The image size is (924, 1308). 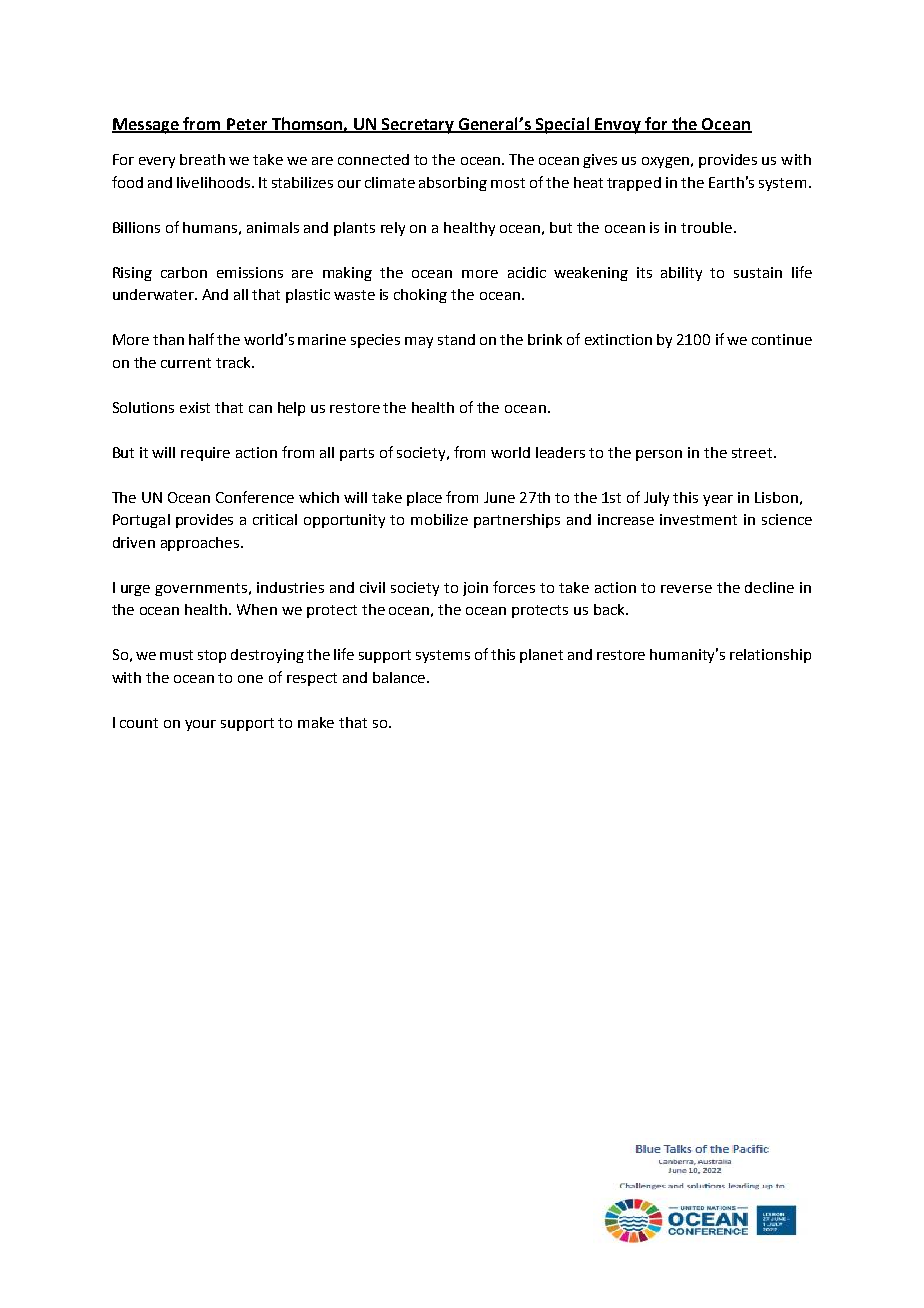 I want to click on acidic, so click(x=527, y=272).
